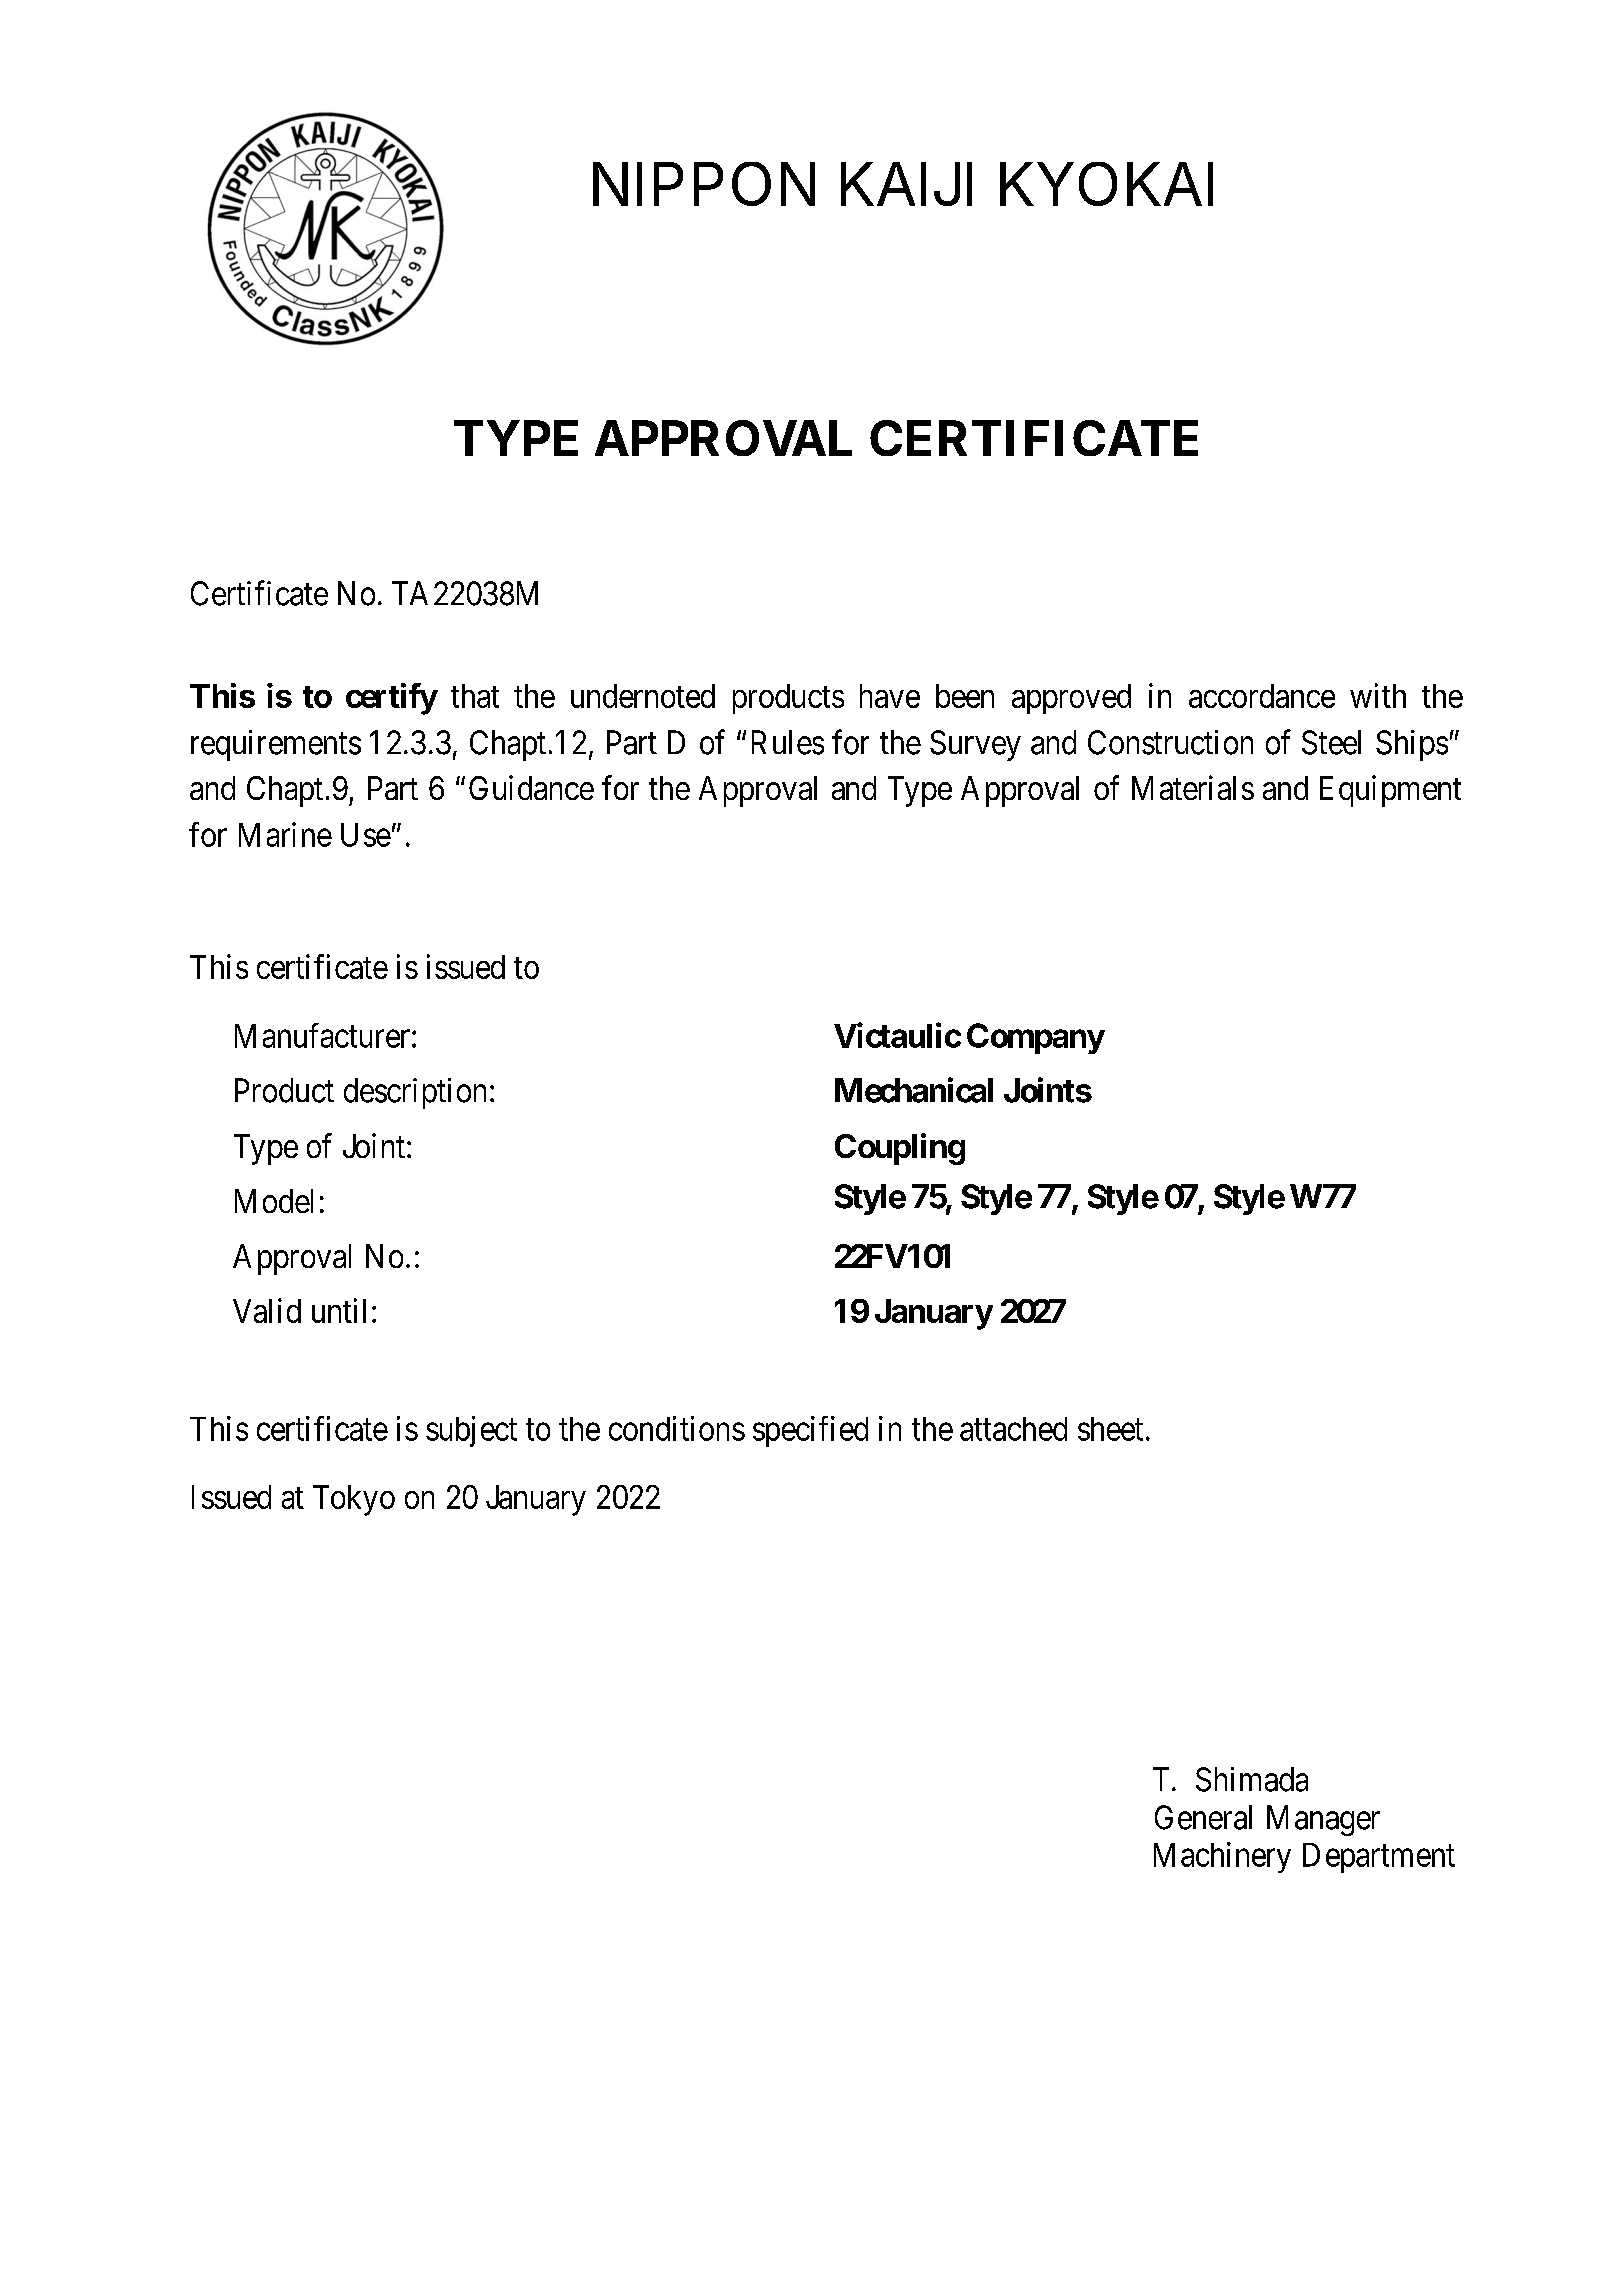  Describe the element at coordinates (890, 696) in the page. I see `have` at that location.
